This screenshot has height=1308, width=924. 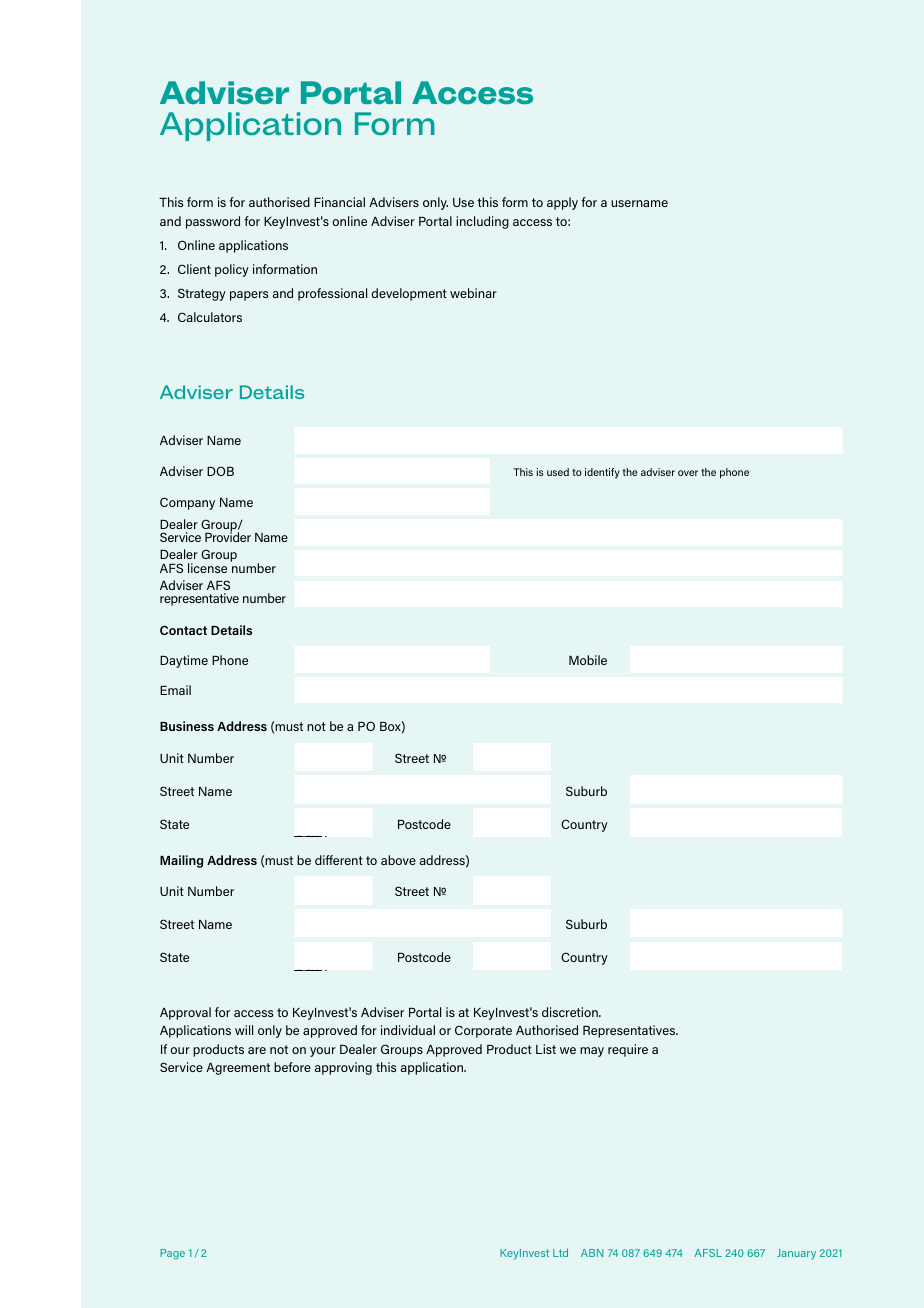 I want to click on apply, so click(x=562, y=203).
